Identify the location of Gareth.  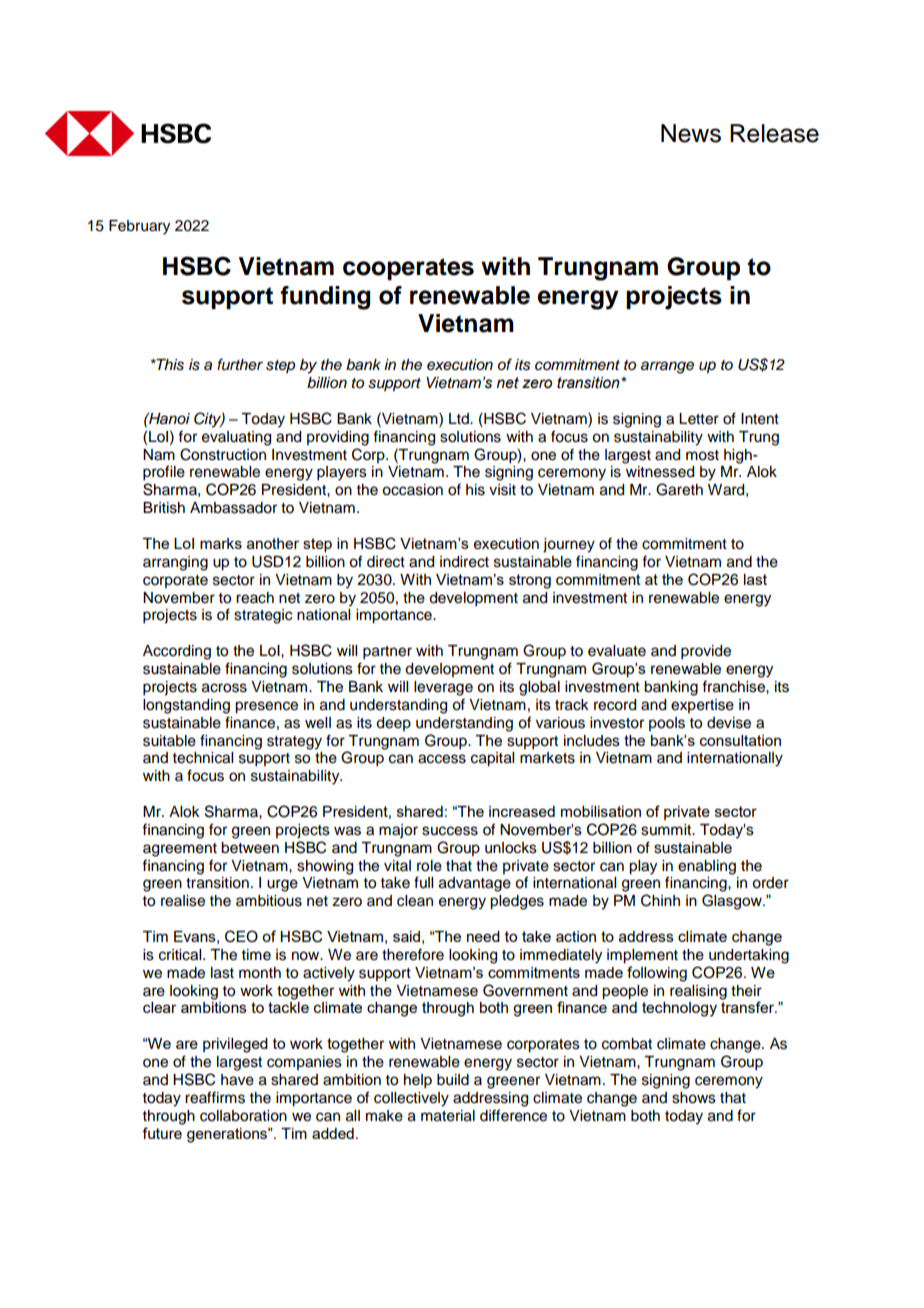
(679, 489).
